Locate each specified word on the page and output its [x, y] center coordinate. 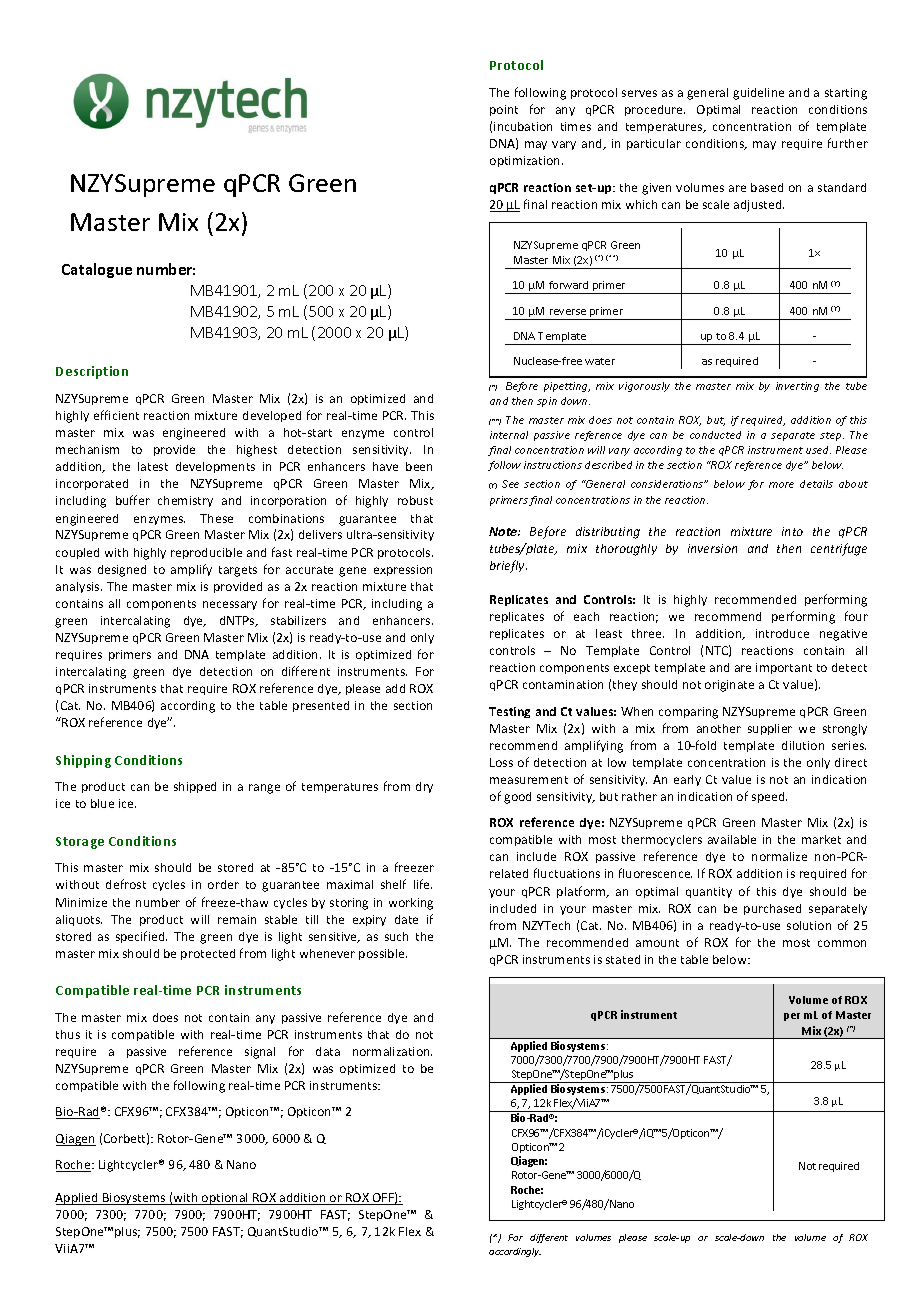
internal [509, 435]
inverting [797, 387]
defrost [126, 884]
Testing [509, 712]
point [504, 110]
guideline [758, 94]
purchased [772, 909]
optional [225, 1199]
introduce [782, 633]
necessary [230, 605]
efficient [116, 415]
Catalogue [97, 270]
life [423, 884]
